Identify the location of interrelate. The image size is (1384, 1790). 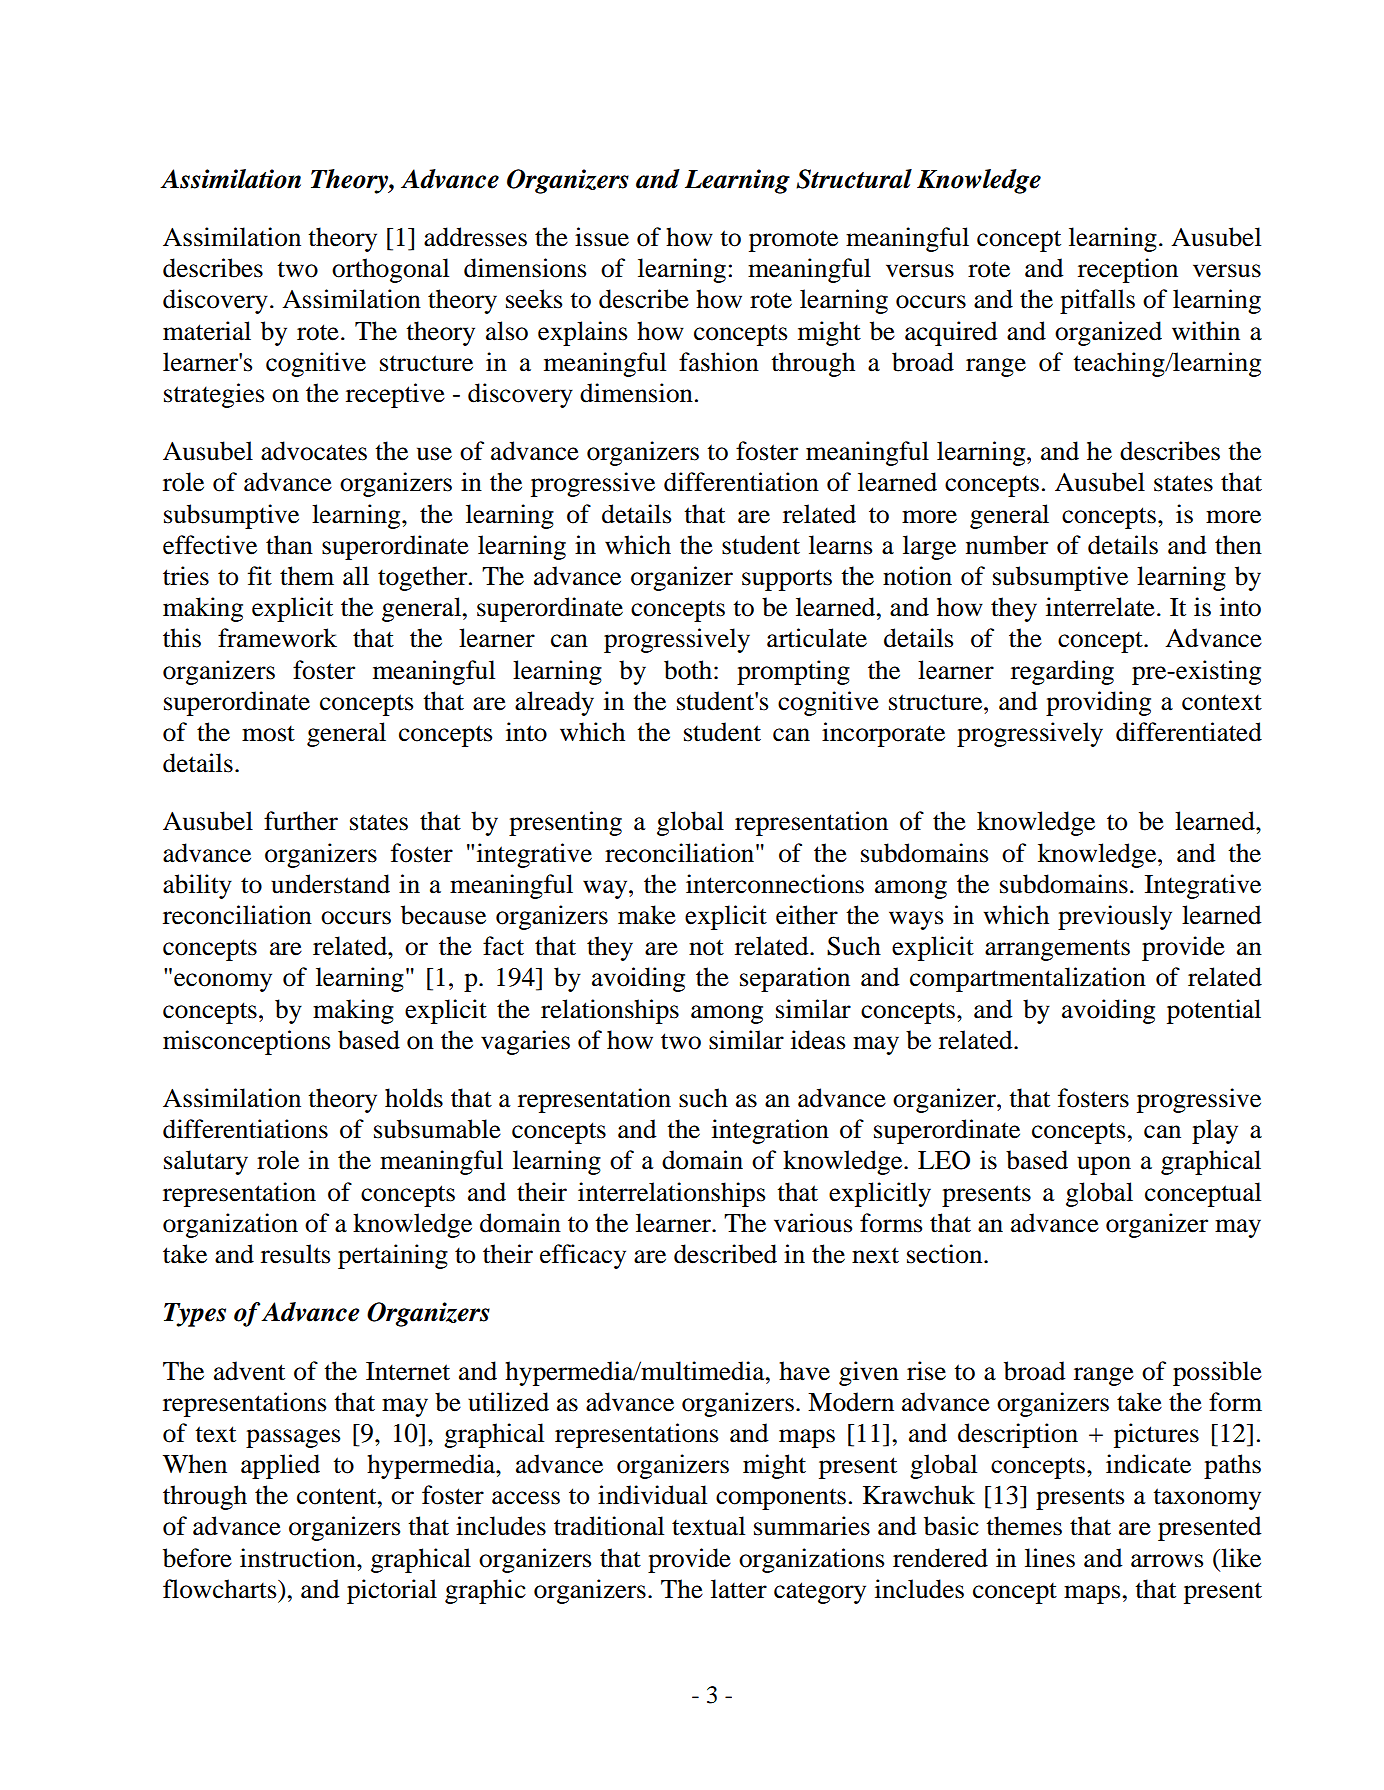
(1100, 607).
